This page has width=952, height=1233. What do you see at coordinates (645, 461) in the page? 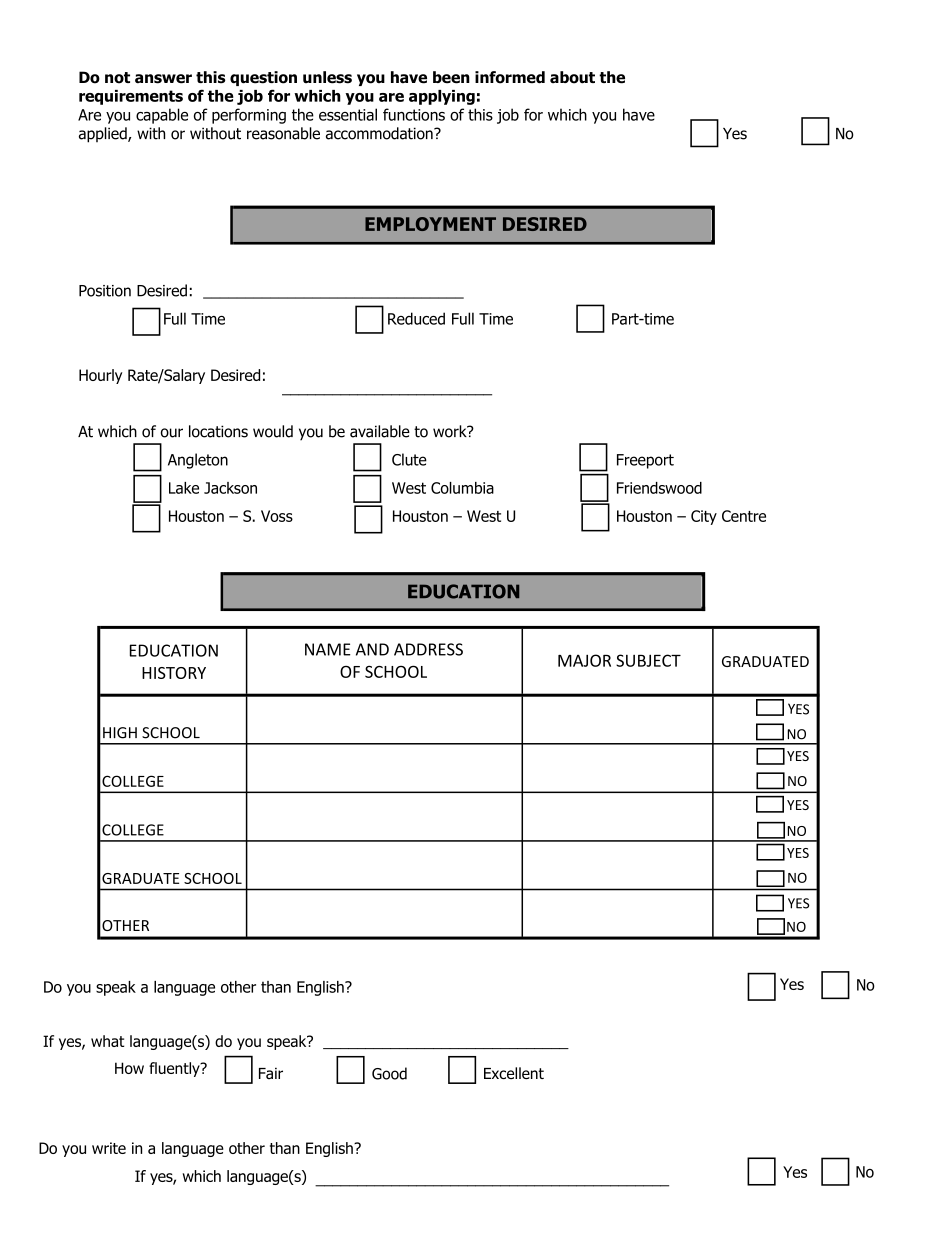
I see `Freeport` at bounding box center [645, 461].
